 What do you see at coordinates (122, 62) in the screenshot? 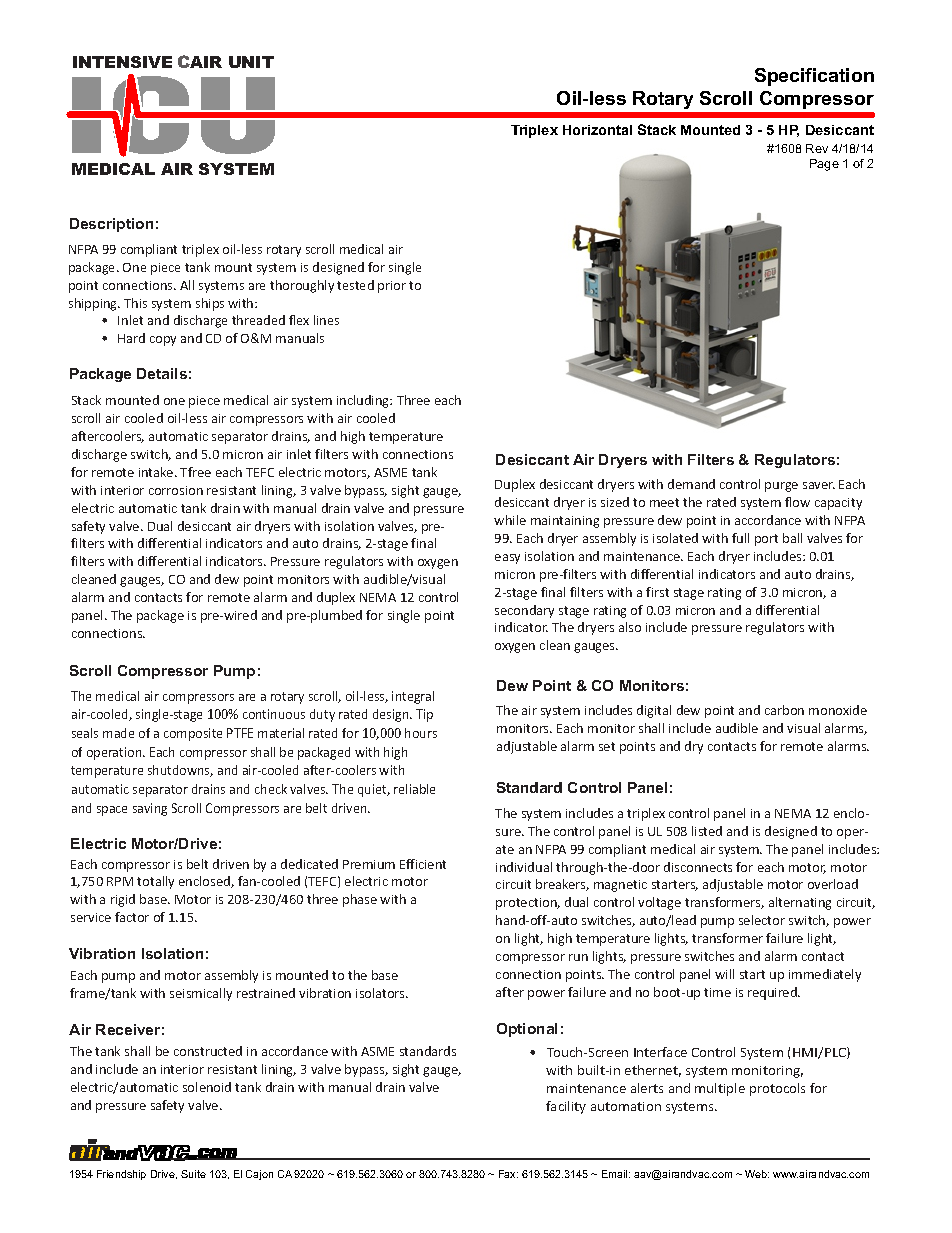
I see `INTENSIVE` at bounding box center [122, 62].
